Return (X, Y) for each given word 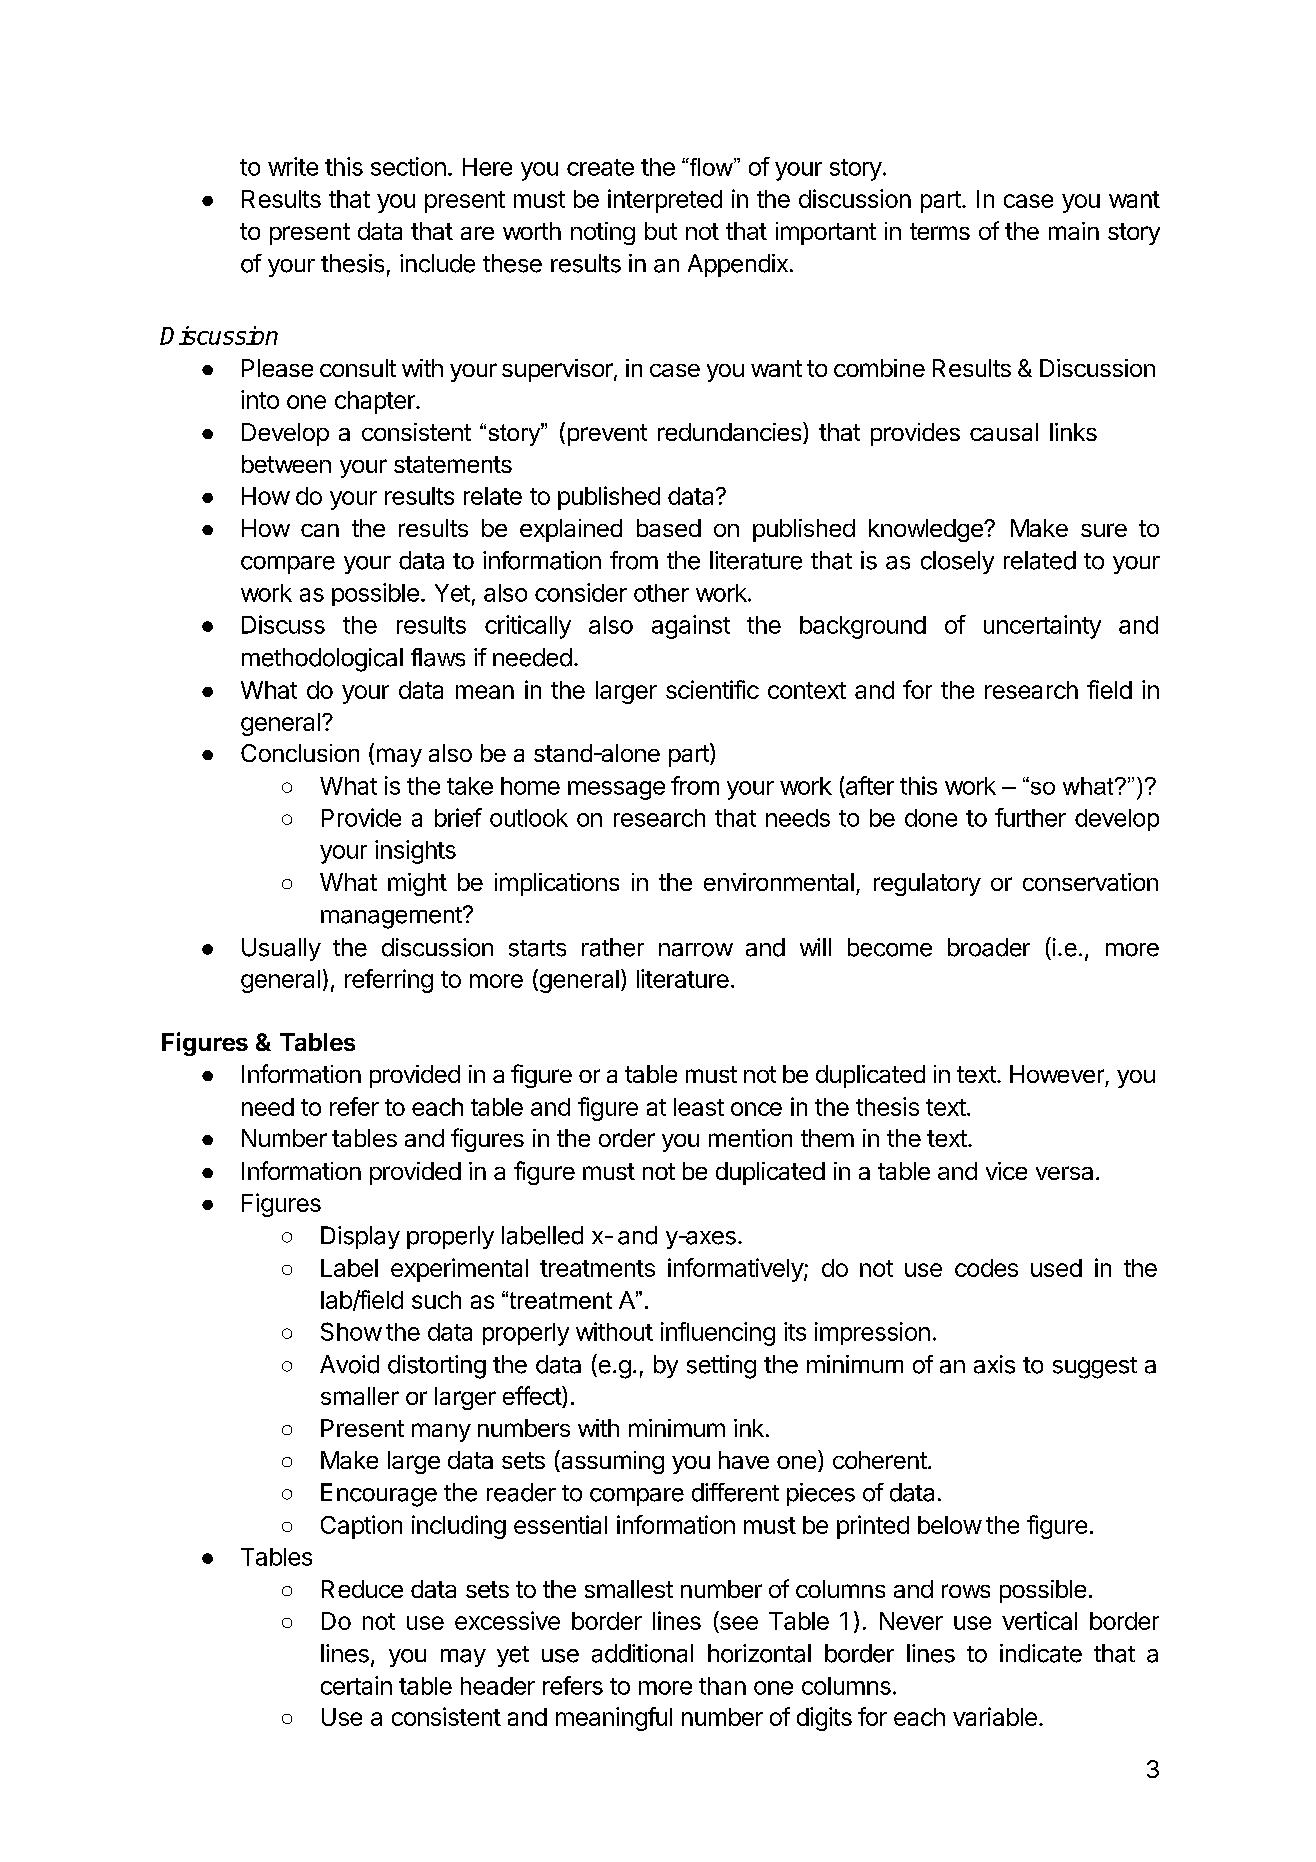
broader (989, 947)
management (392, 918)
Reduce (362, 1589)
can (320, 530)
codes (986, 1268)
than (722, 1686)
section (408, 166)
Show (351, 1331)
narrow (696, 950)
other (661, 593)
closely (957, 562)
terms (940, 231)
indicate (1041, 1653)
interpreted (665, 201)
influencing (718, 1334)
